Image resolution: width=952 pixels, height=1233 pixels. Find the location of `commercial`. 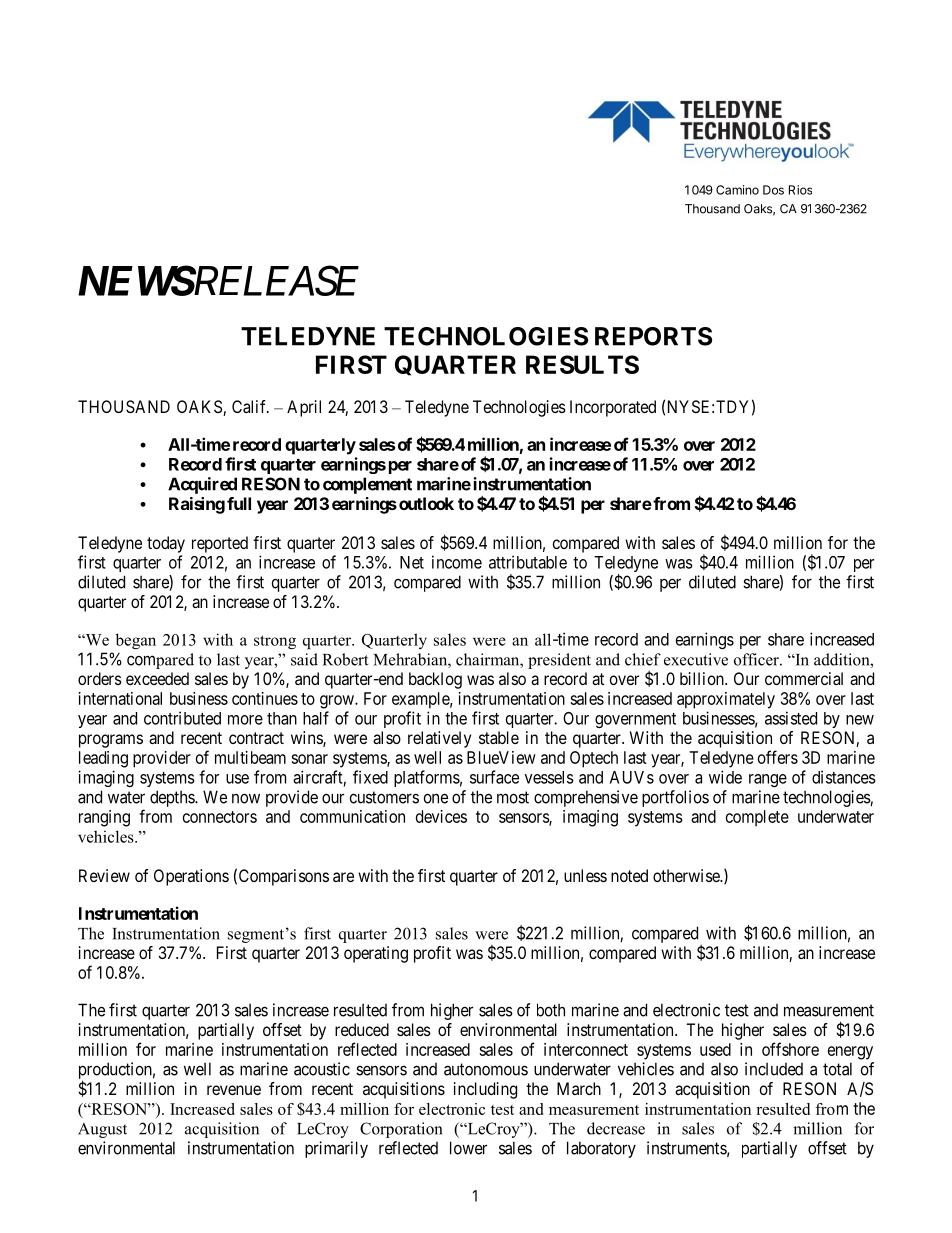

commercial is located at coordinates (804, 678).
